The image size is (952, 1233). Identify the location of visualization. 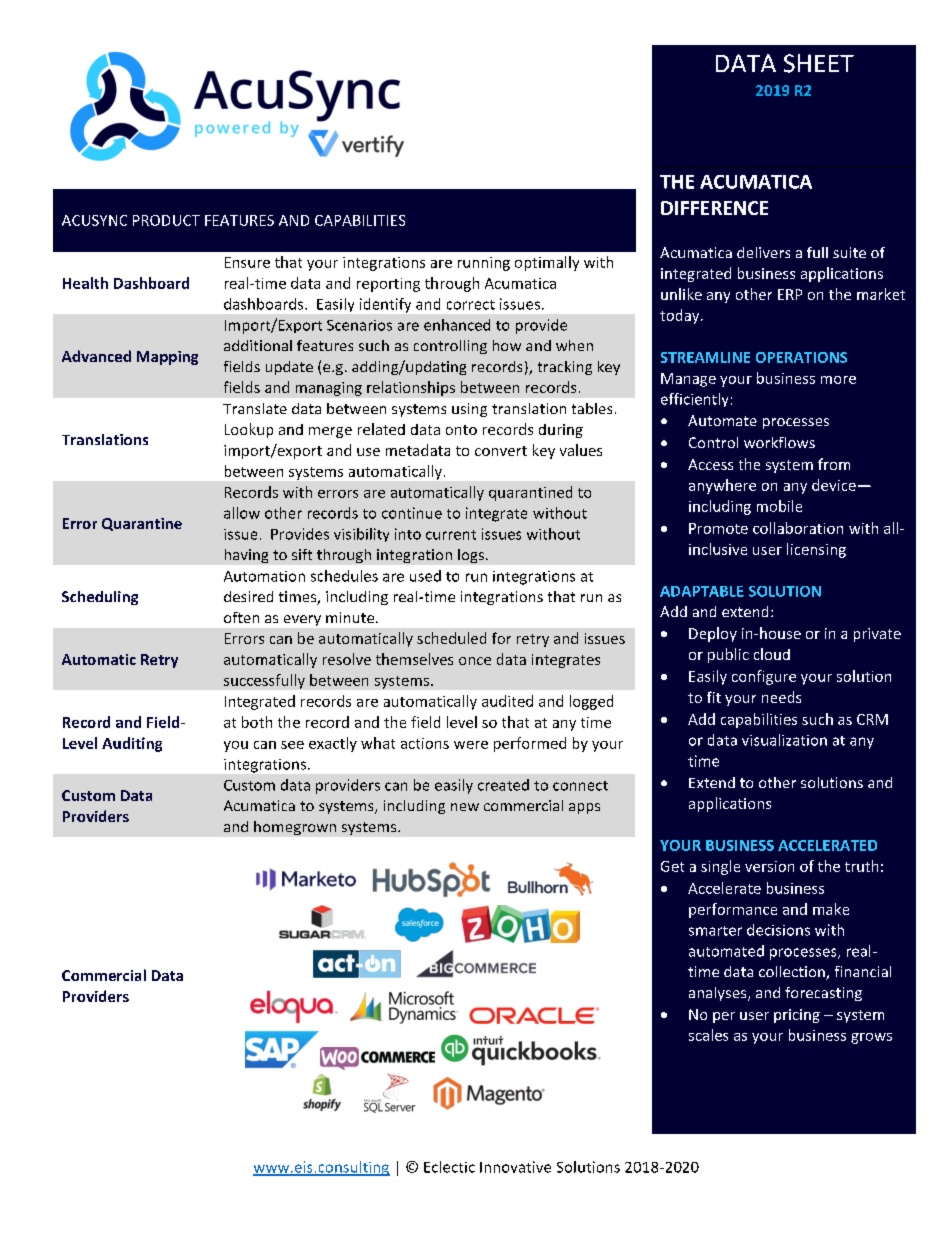
(784, 740).
